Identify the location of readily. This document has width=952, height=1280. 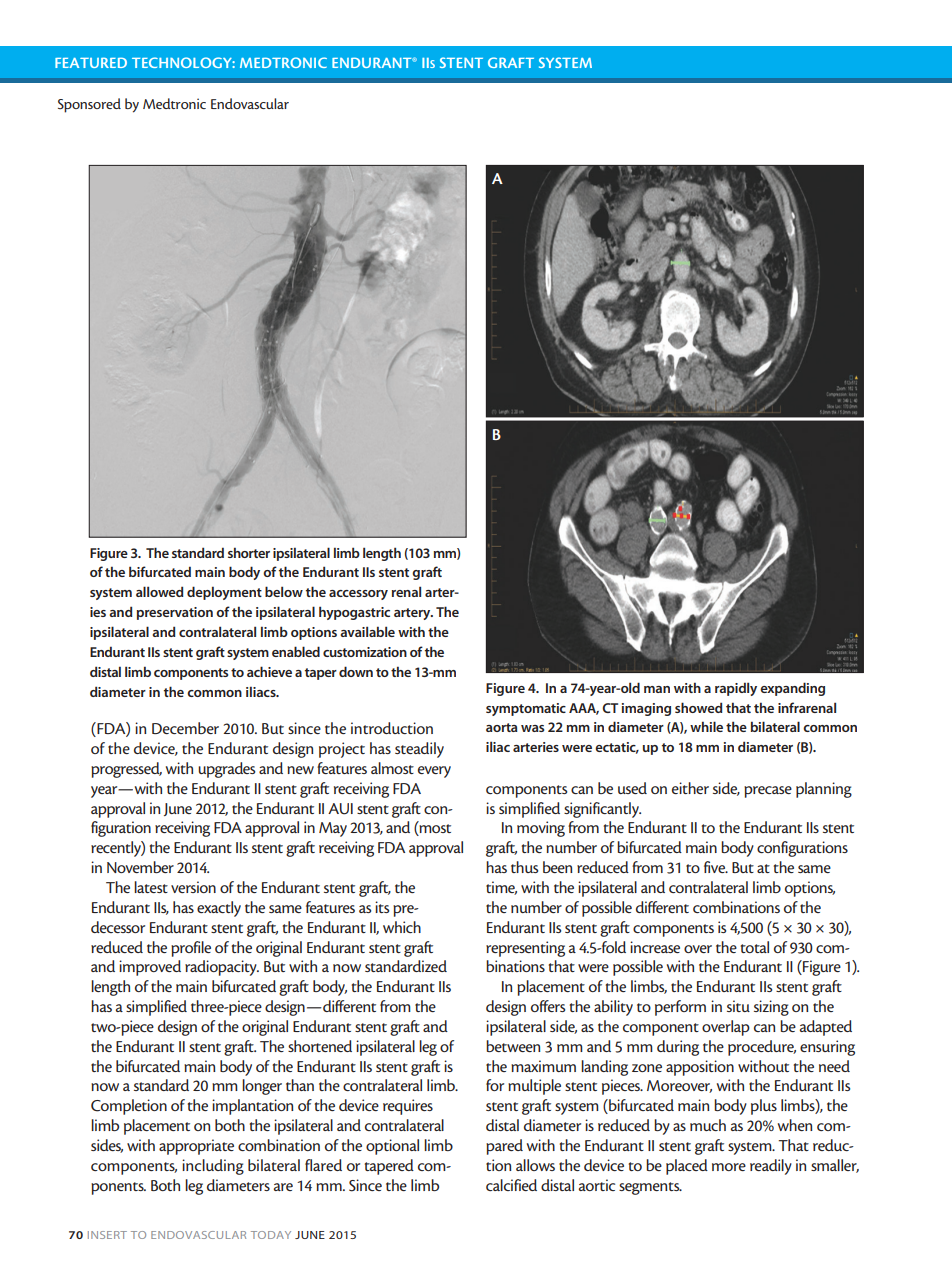
(771, 1167).
